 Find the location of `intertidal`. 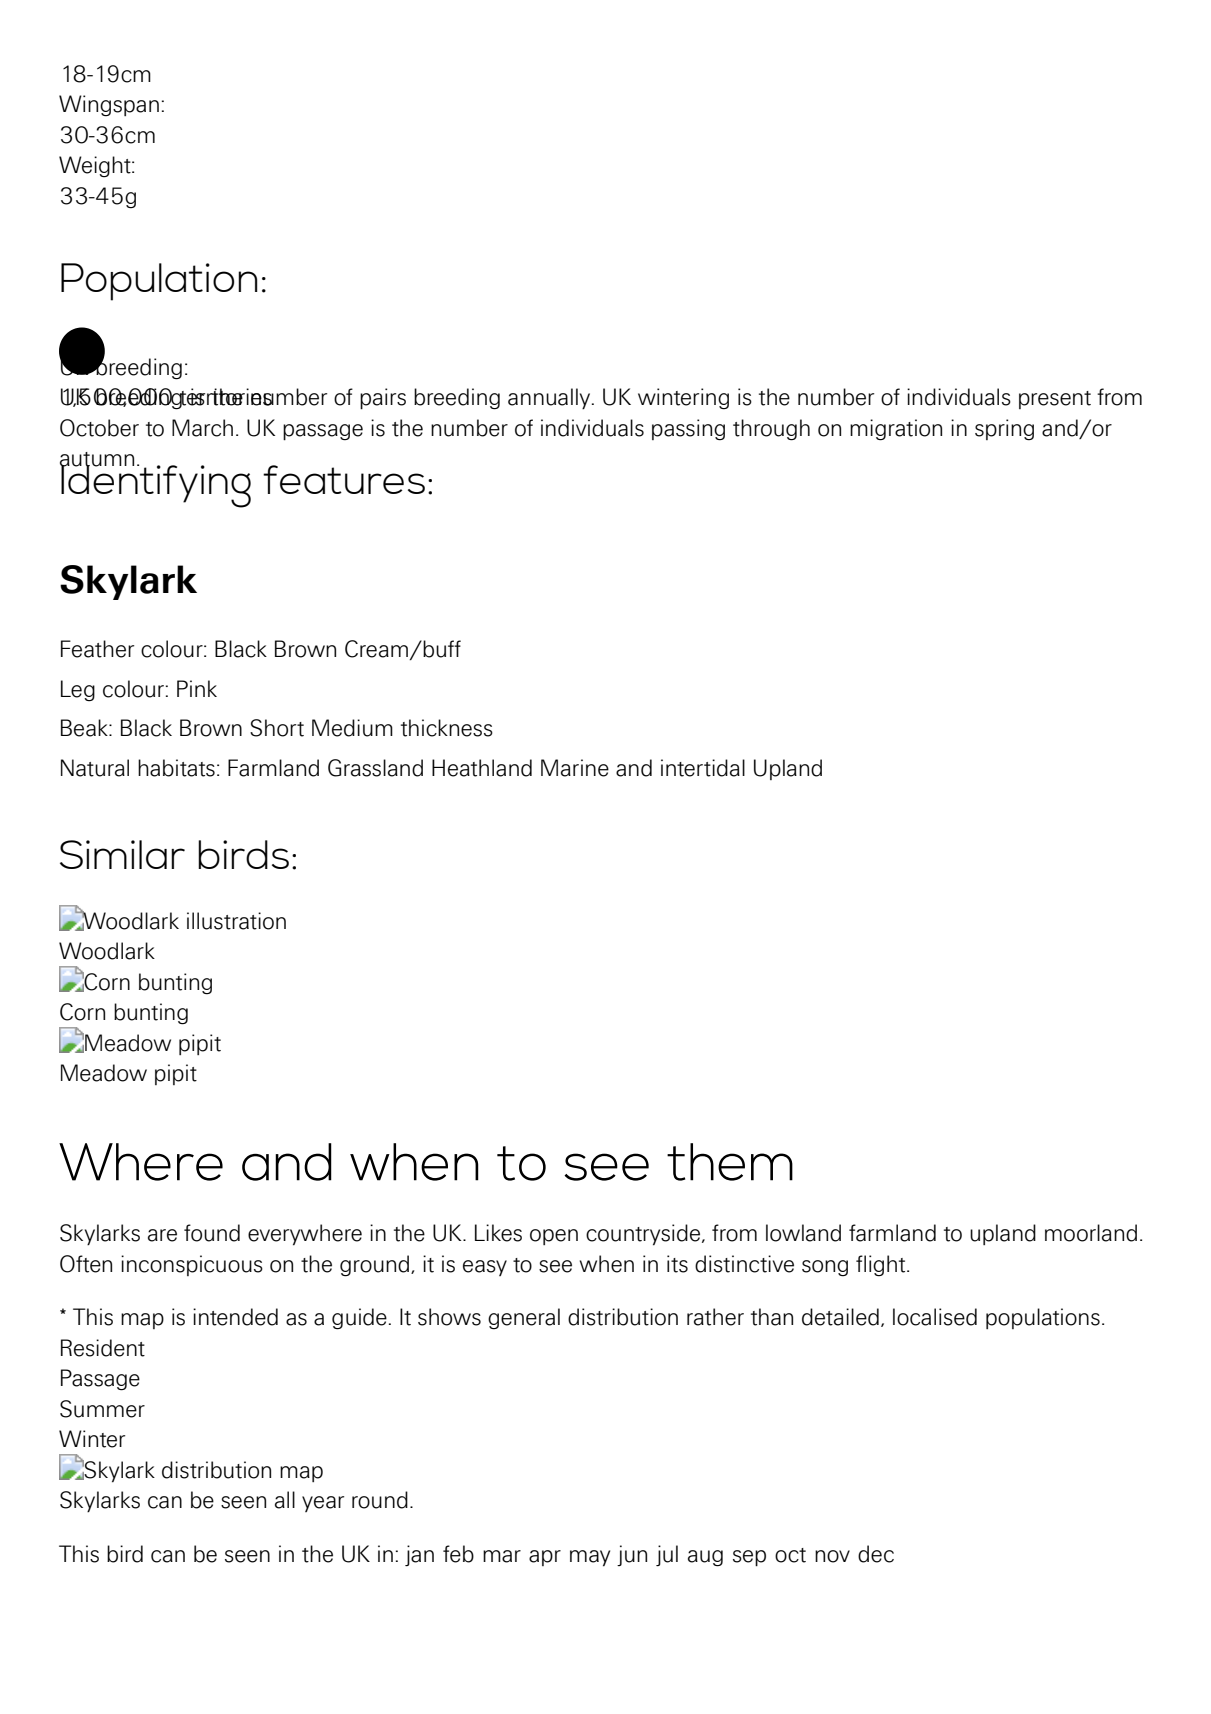

intertidal is located at coordinates (703, 768).
